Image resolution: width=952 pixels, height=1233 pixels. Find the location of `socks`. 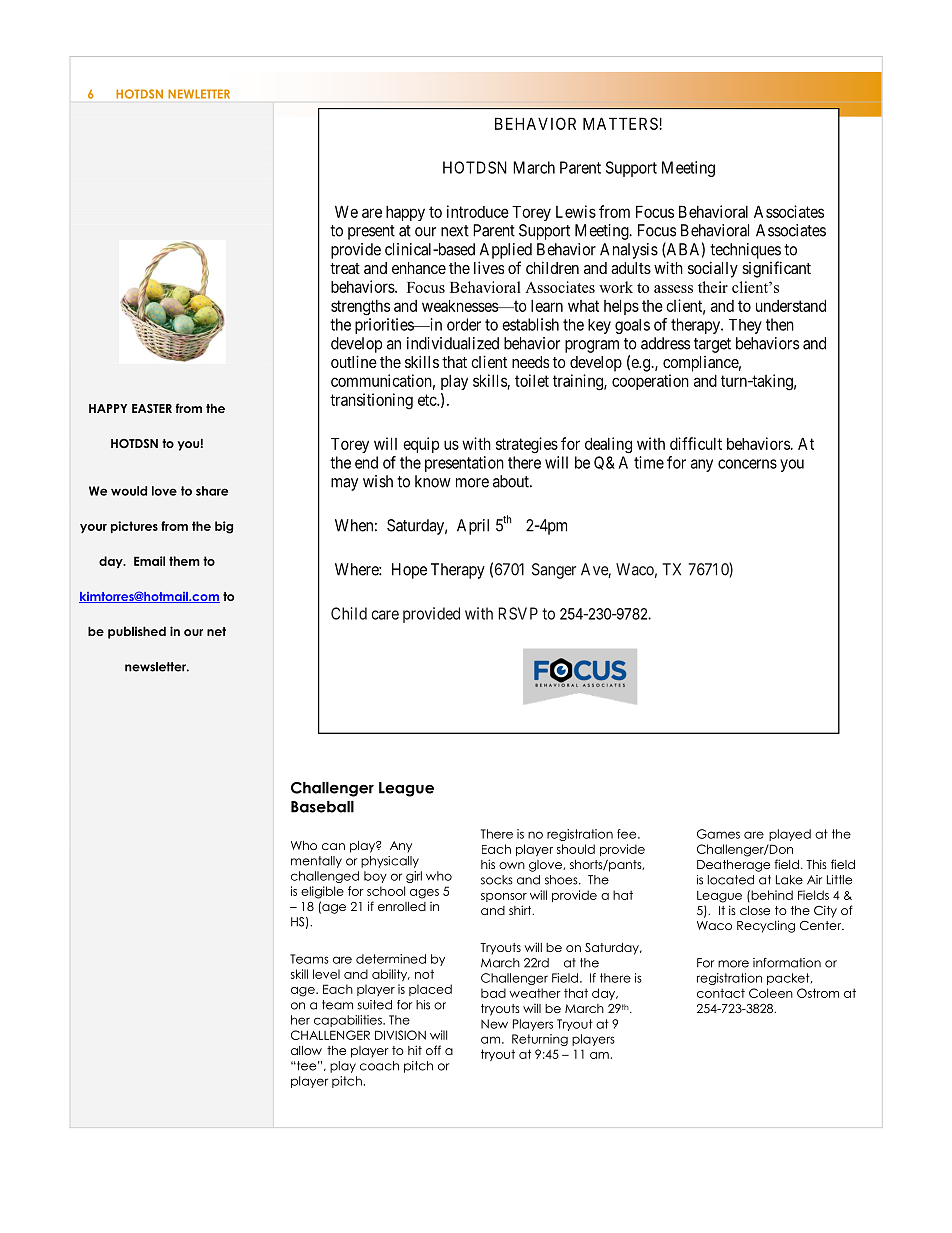

socks is located at coordinates (497, 880).
